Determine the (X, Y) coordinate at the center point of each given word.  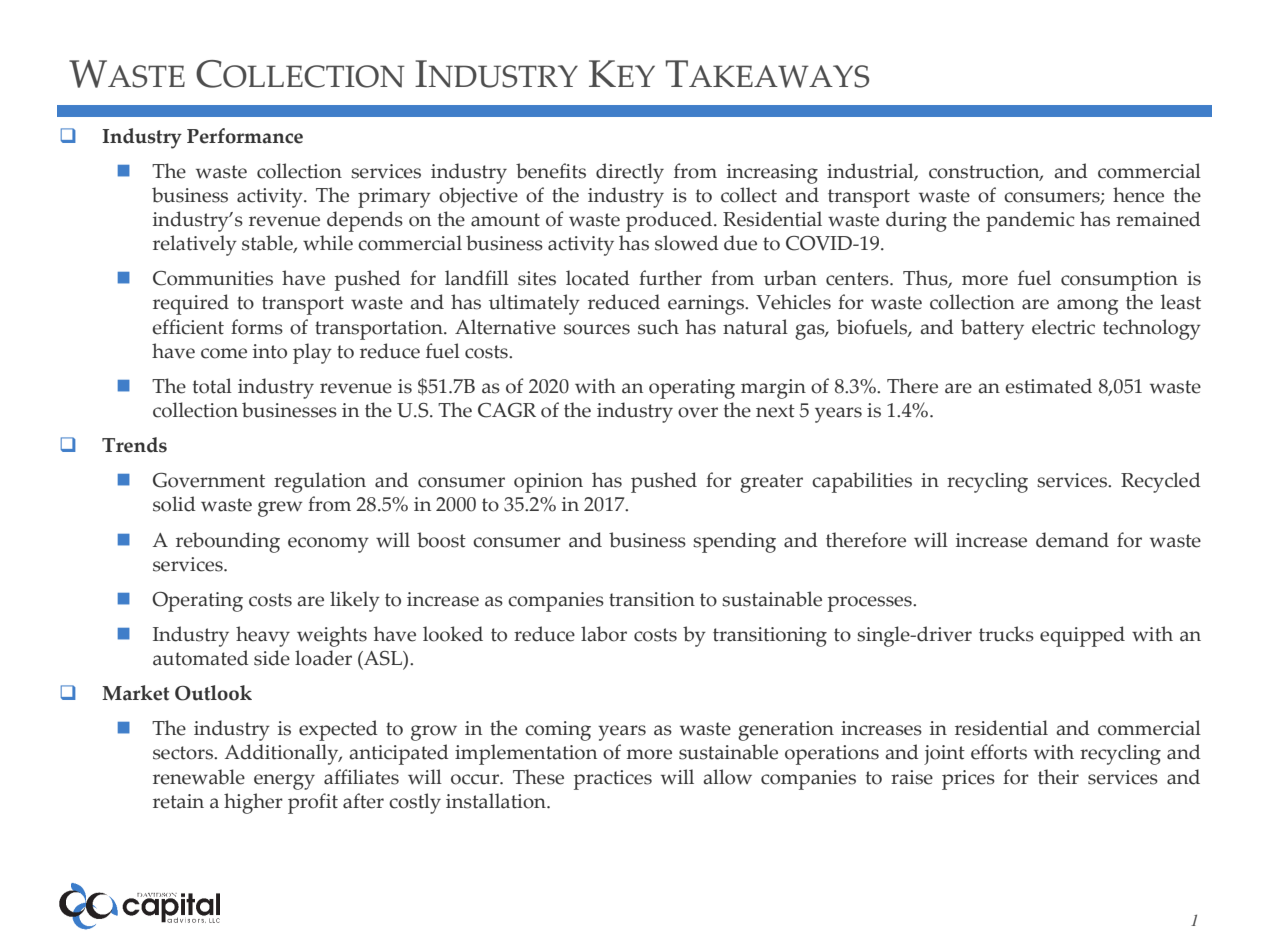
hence (1138, 195)
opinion (548, 483)
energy (284, 782)
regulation (320, 482)
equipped (1082, 636)
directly (630, 173)
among (1087, 307)
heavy (263, 636)
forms (257, 327)
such (658, 327)
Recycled (1161, 482)
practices (613, 780)
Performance (245, 136)
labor (604, 634)
